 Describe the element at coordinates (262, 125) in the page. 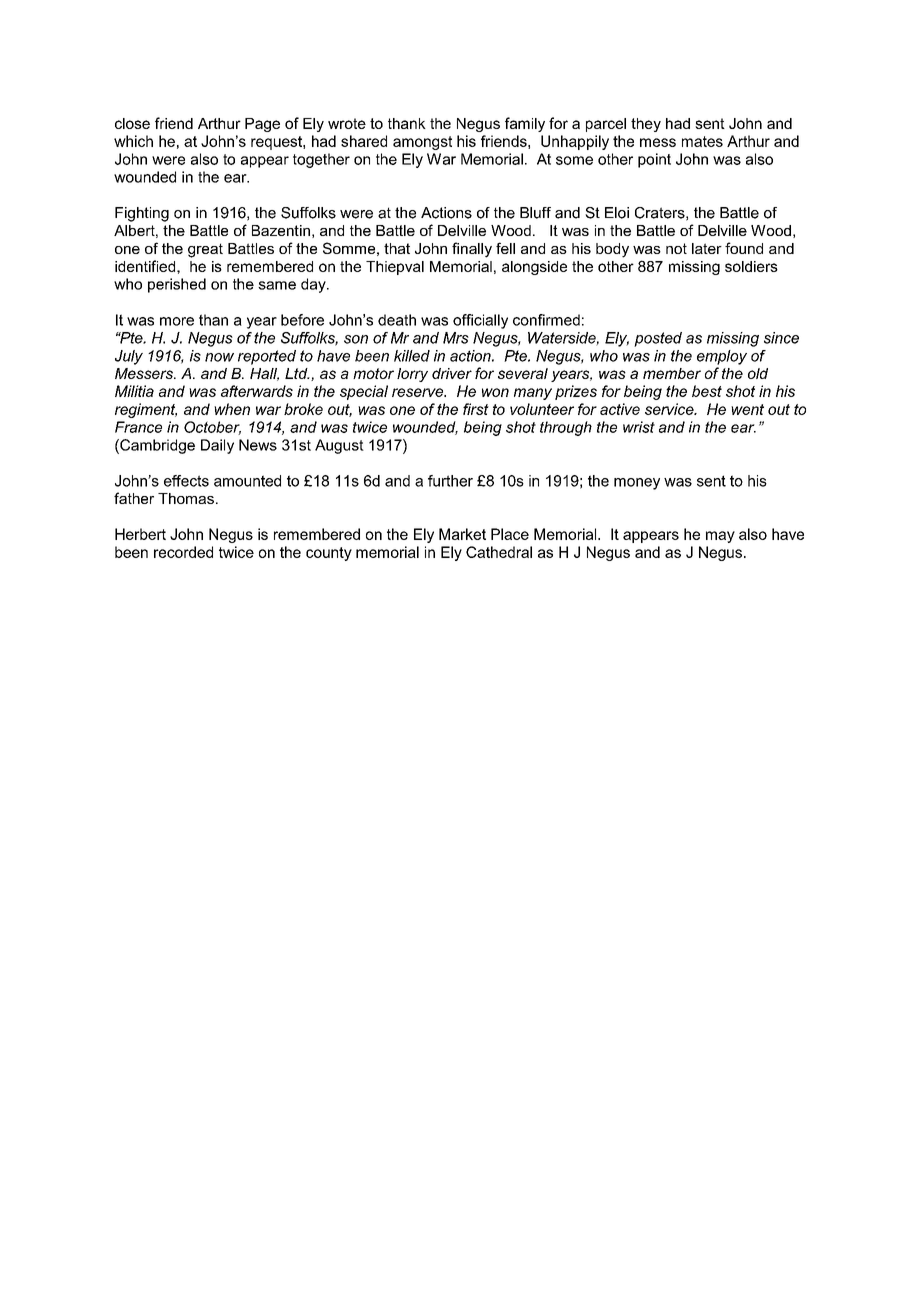

I see `Page` at that location.
